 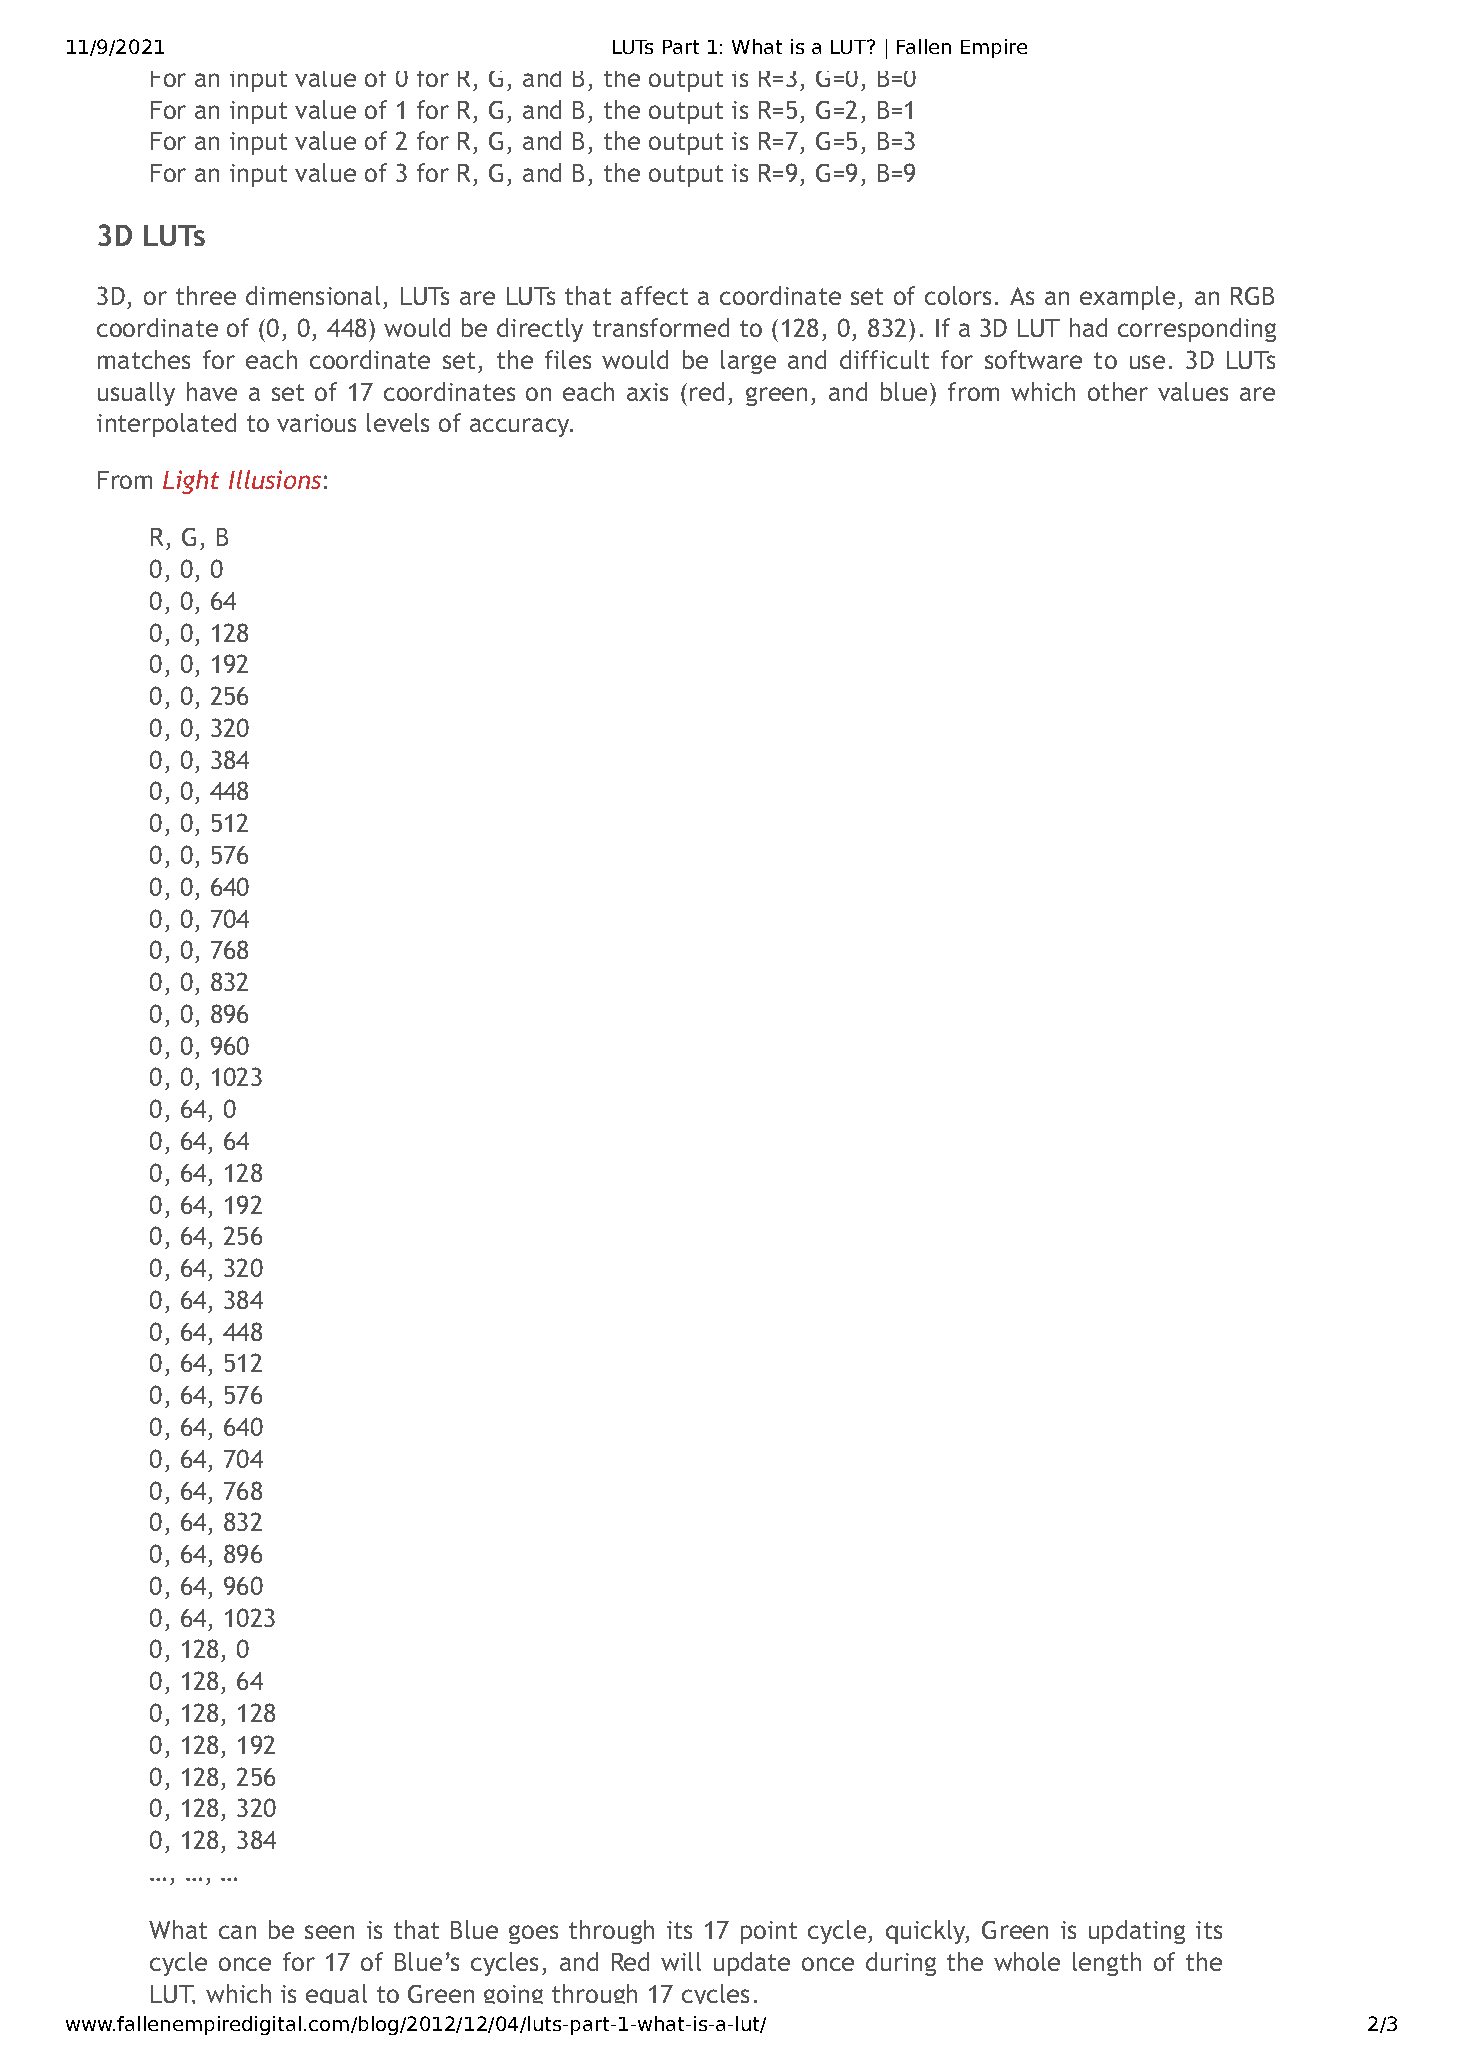 What do you see at coordinates (1147, 362) in the page?
I see `use` at bounding box center [1147, 362].
